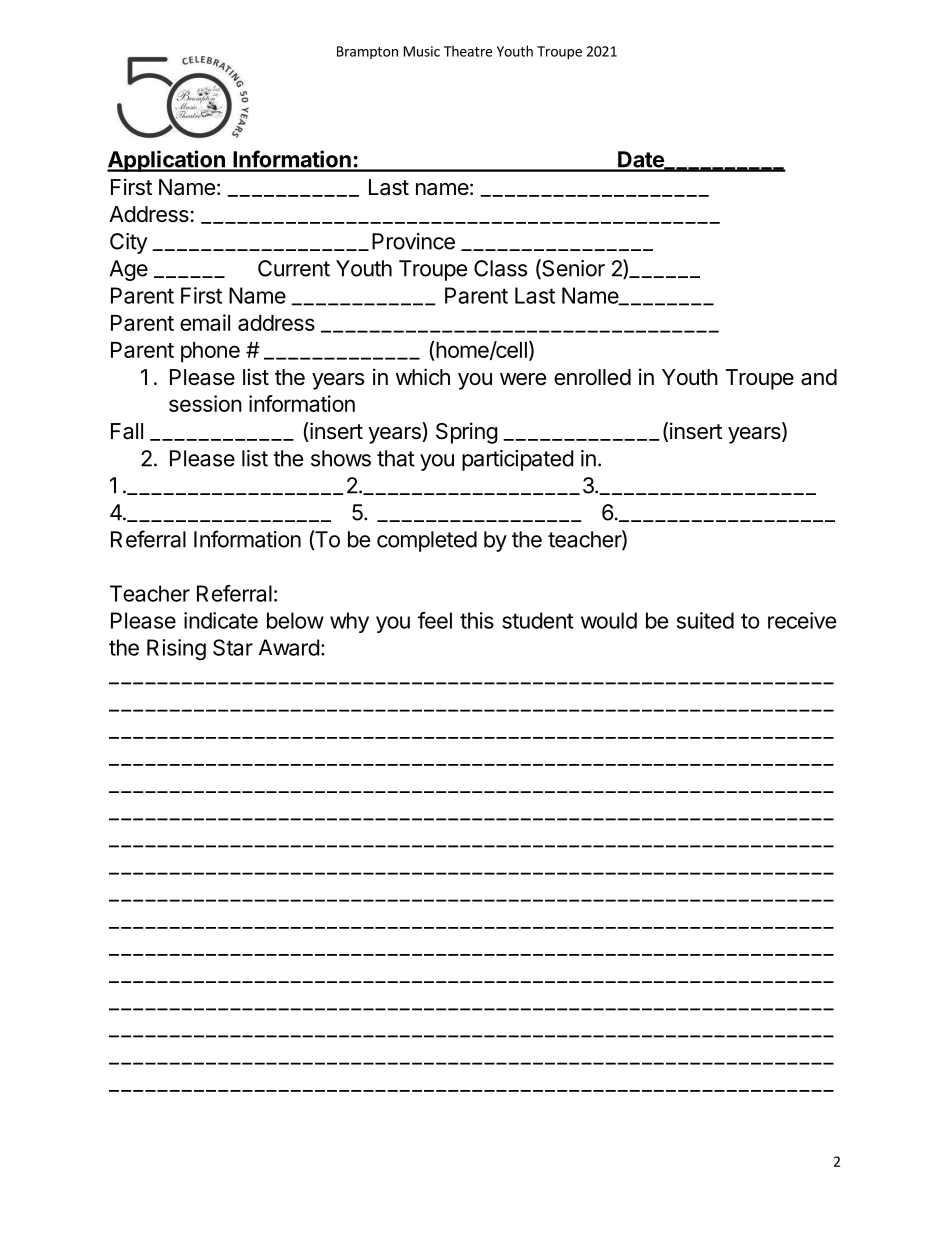  What do you see at coordinates (127, 431) in the document?
I see `Fall` at bounding box center [127, 431].
